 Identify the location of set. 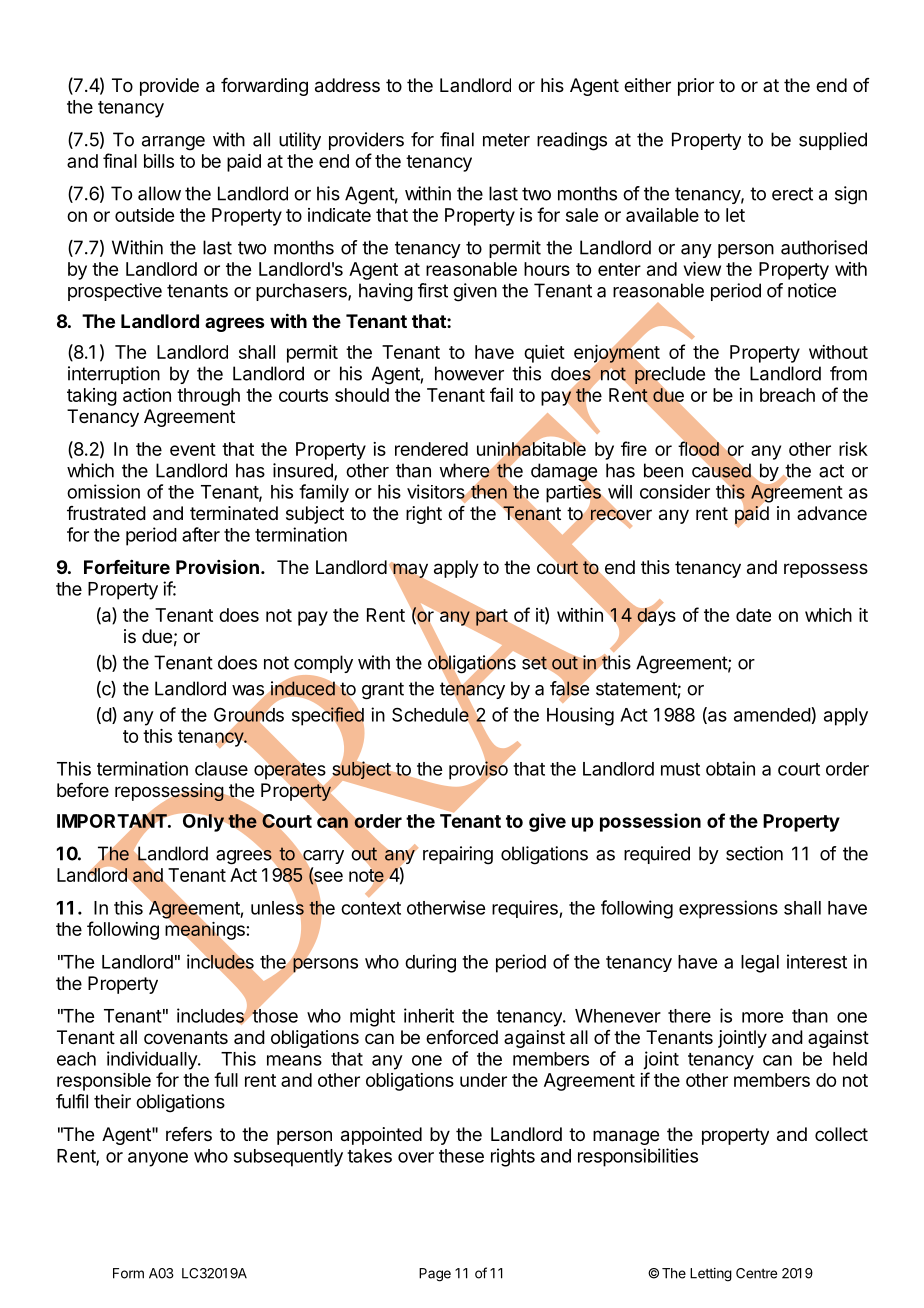
(534, 663).
